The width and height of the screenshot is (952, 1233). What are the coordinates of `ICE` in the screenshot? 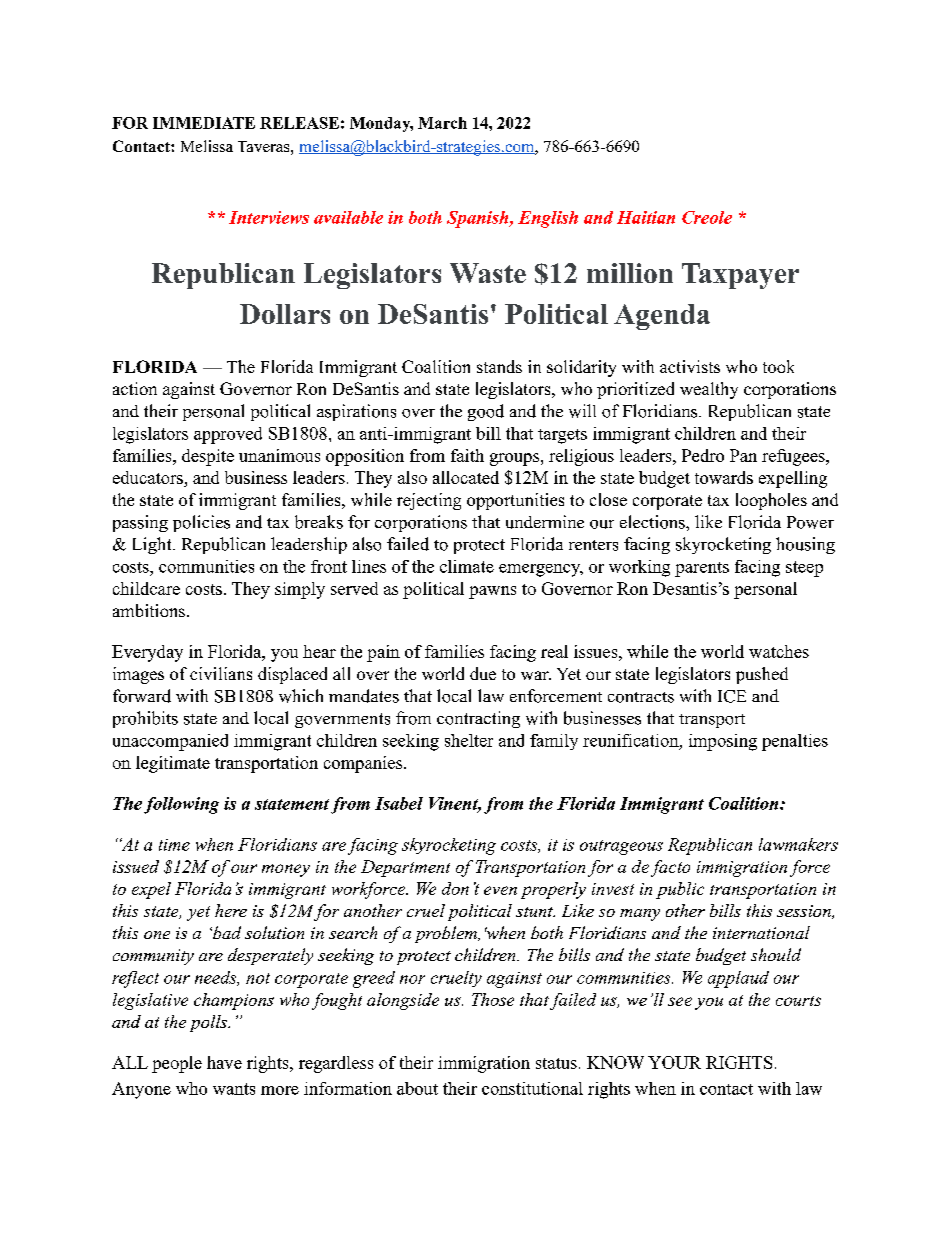 It's located at (732, 696).
